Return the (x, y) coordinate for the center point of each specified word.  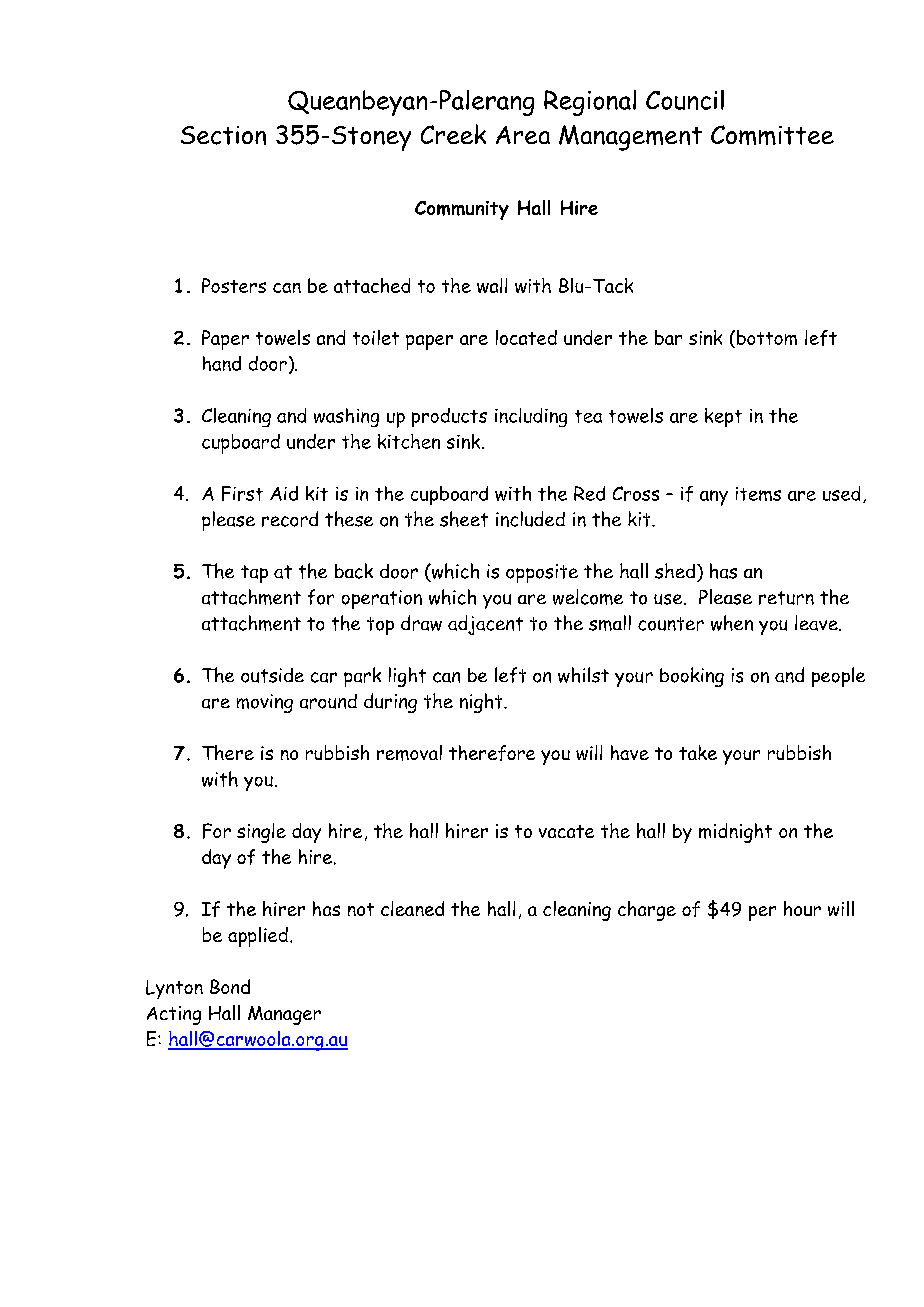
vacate (566, 831)
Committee (772, 135)
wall (492, 285)
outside (272, 675)
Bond (230, 986)
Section (223, 135)
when (732, 623)
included (530, 519)
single (261, 833)
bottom (765, 339)
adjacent (485, 625)
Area (523, 135)
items (758, 494)
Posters (234, 285)
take (698, 752)
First (242, 493)
